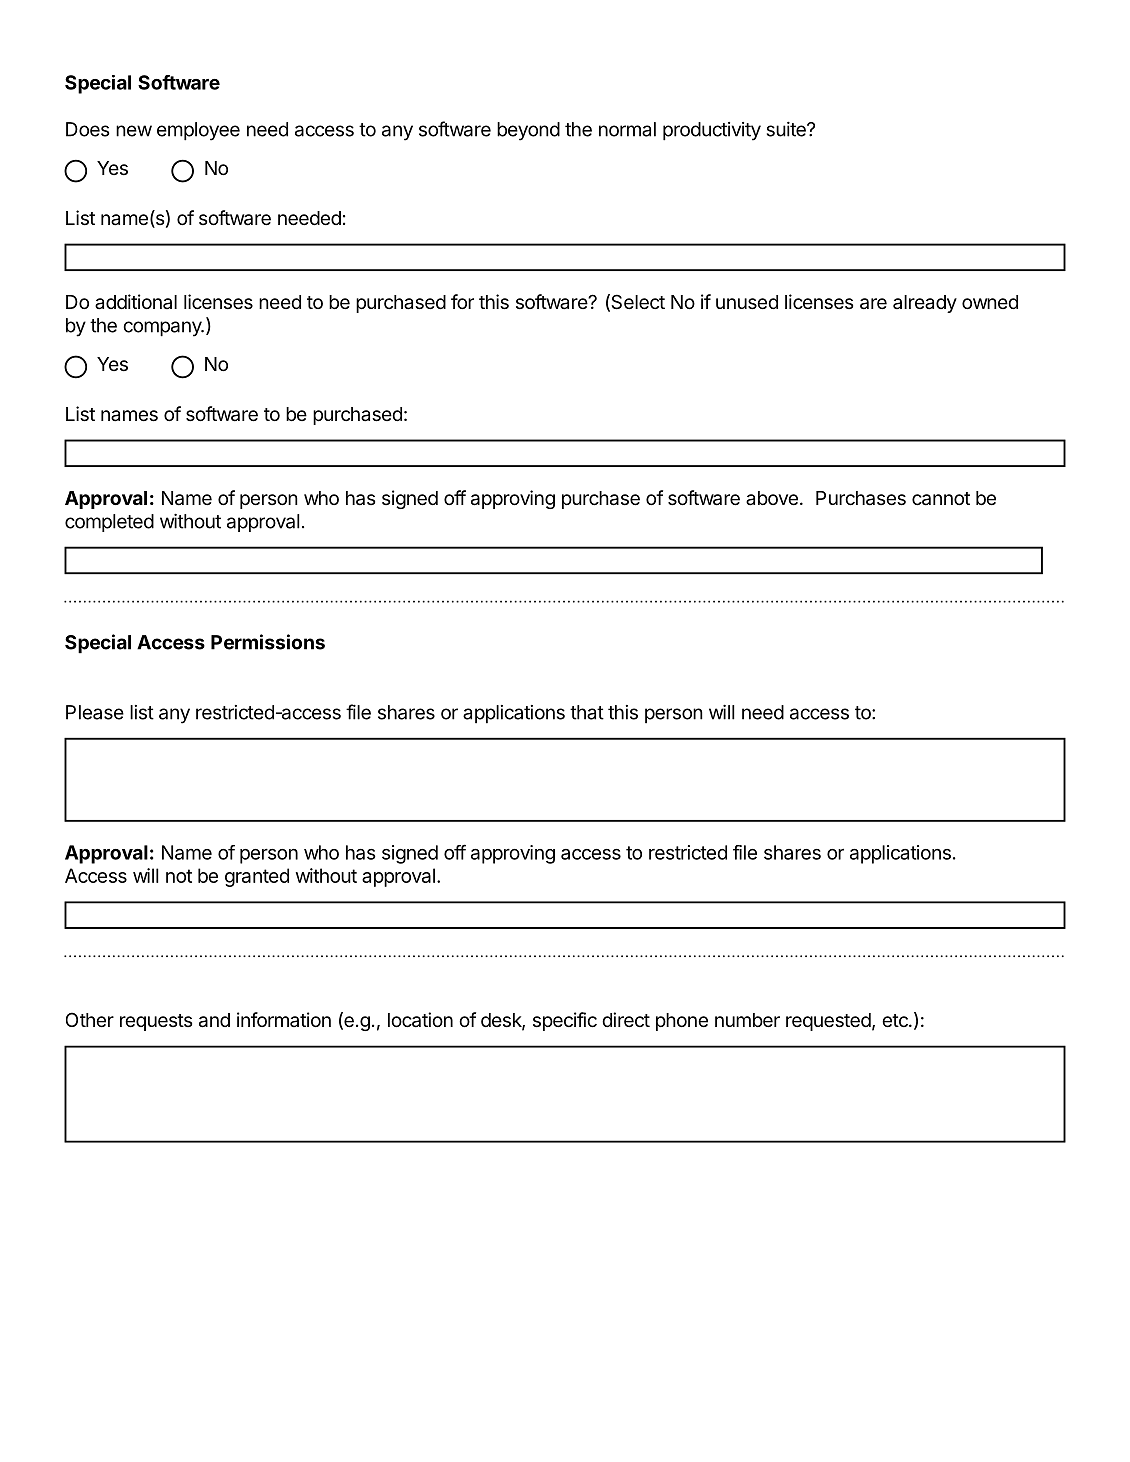 The width and height of the screenshot is (1130, 1462). Describe the element at coordinates (787, 129) in the screenshot. I see `suite` at that location.
